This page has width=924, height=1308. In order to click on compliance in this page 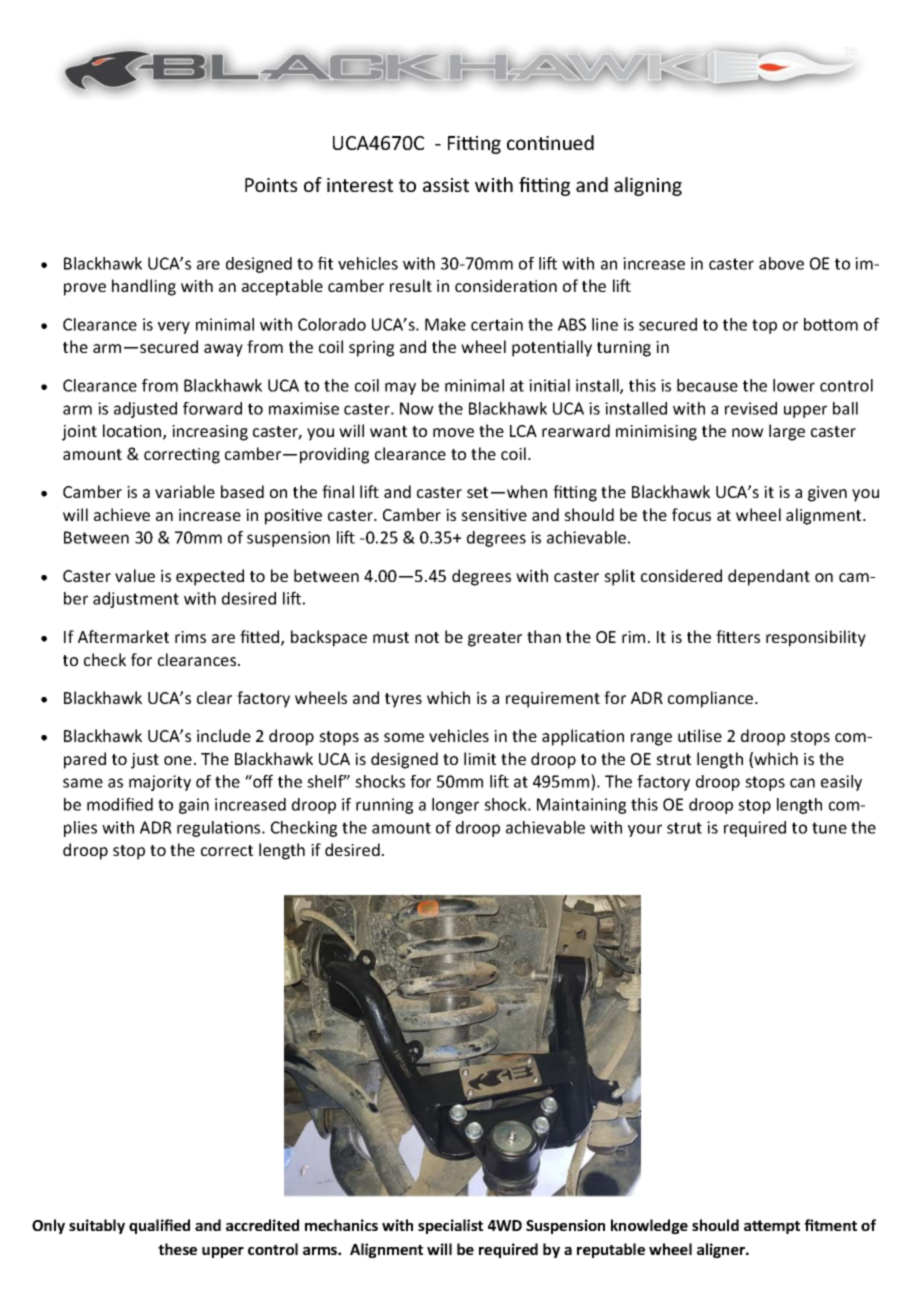, I will do `click(712, 699)`.
